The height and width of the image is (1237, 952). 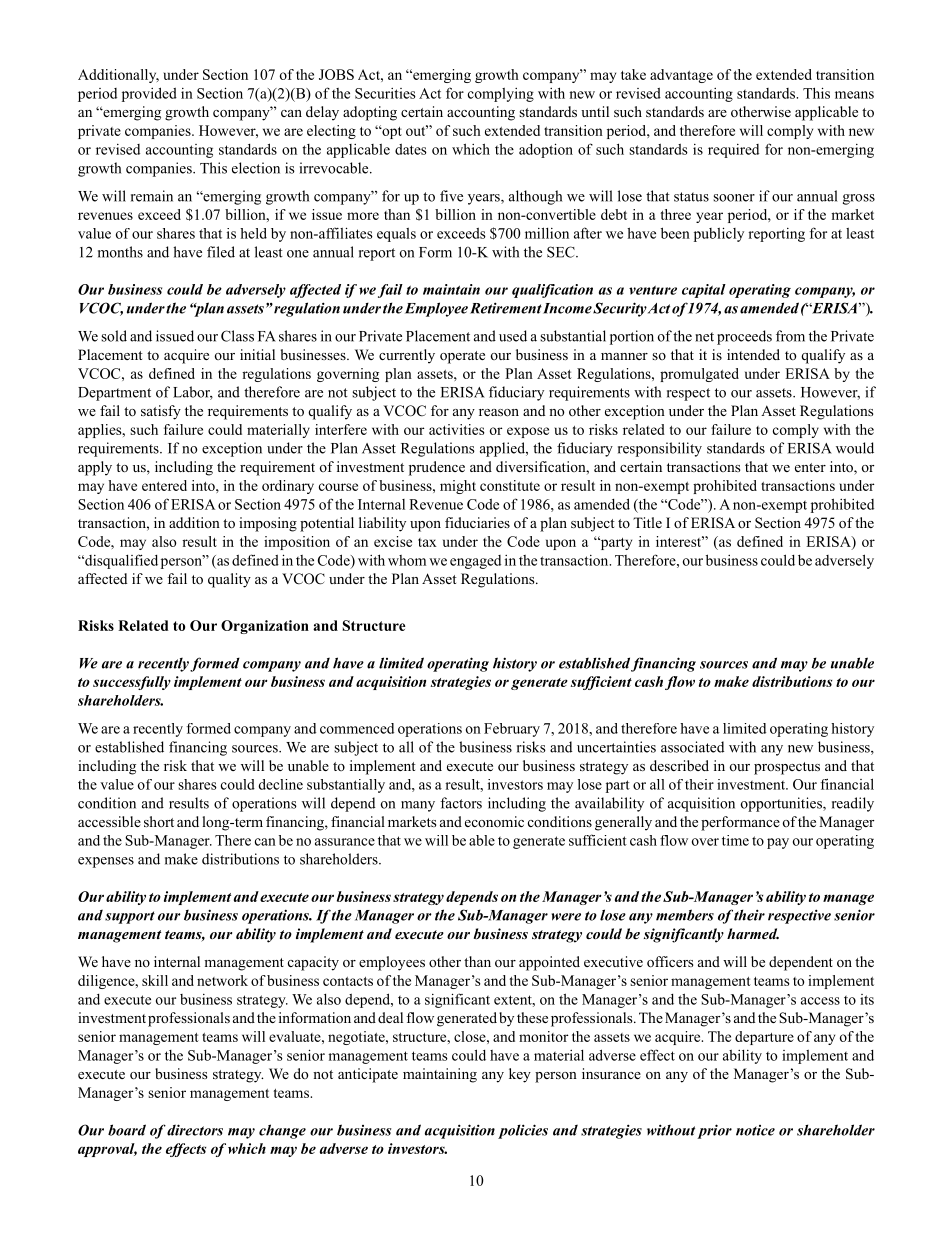 What do you see at coordinates (475, 562) in the image?
I see `engaged` at bounding box center [475, 562].
